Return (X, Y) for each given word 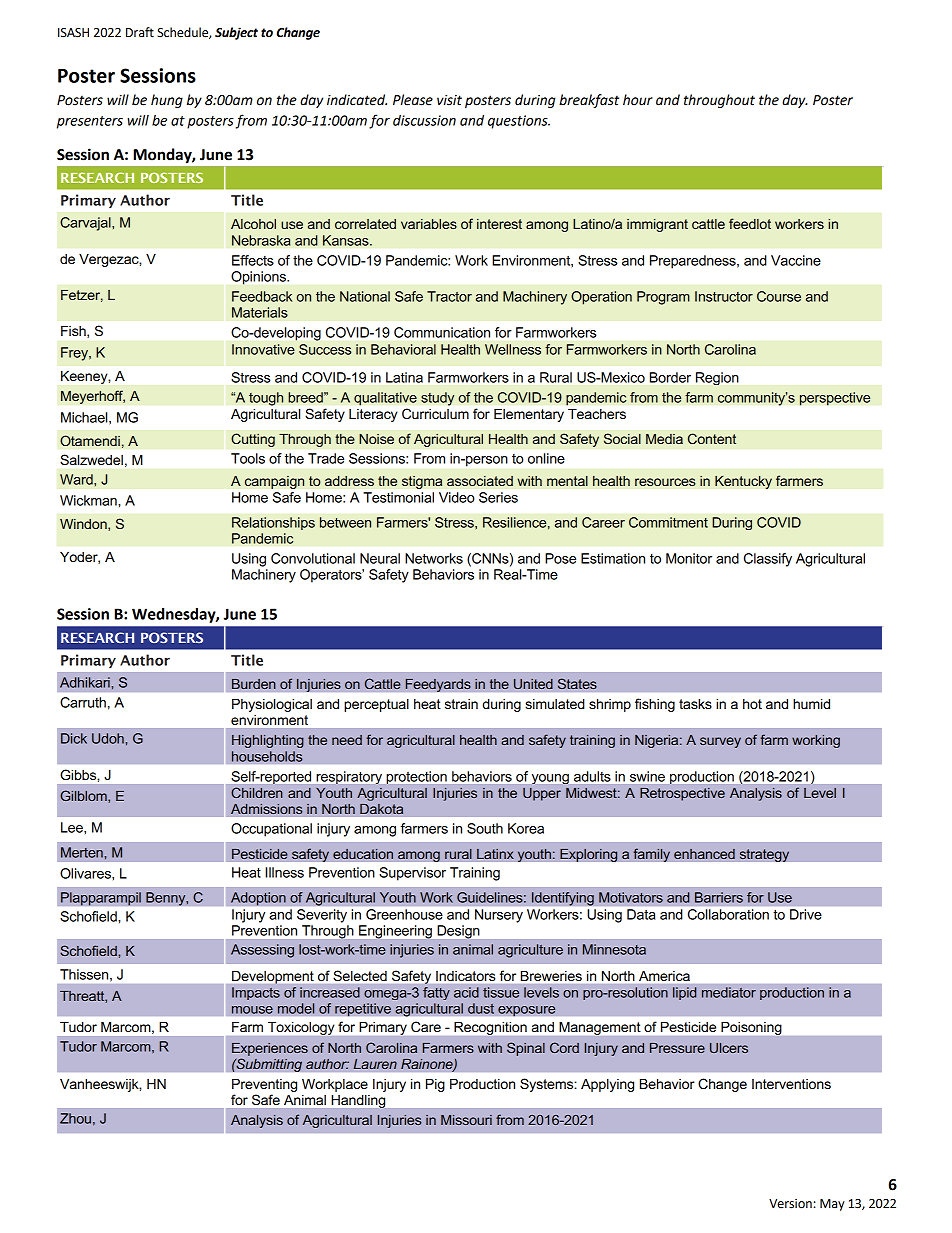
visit (449, 100)
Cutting (253, 440)
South (485, 828)
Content (712, 438)
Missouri (466, 1120)
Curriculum (435, 413)
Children (257, 792)
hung (167, 101)
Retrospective (682, 794)
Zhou (75, 1118)
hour (638, 100)
